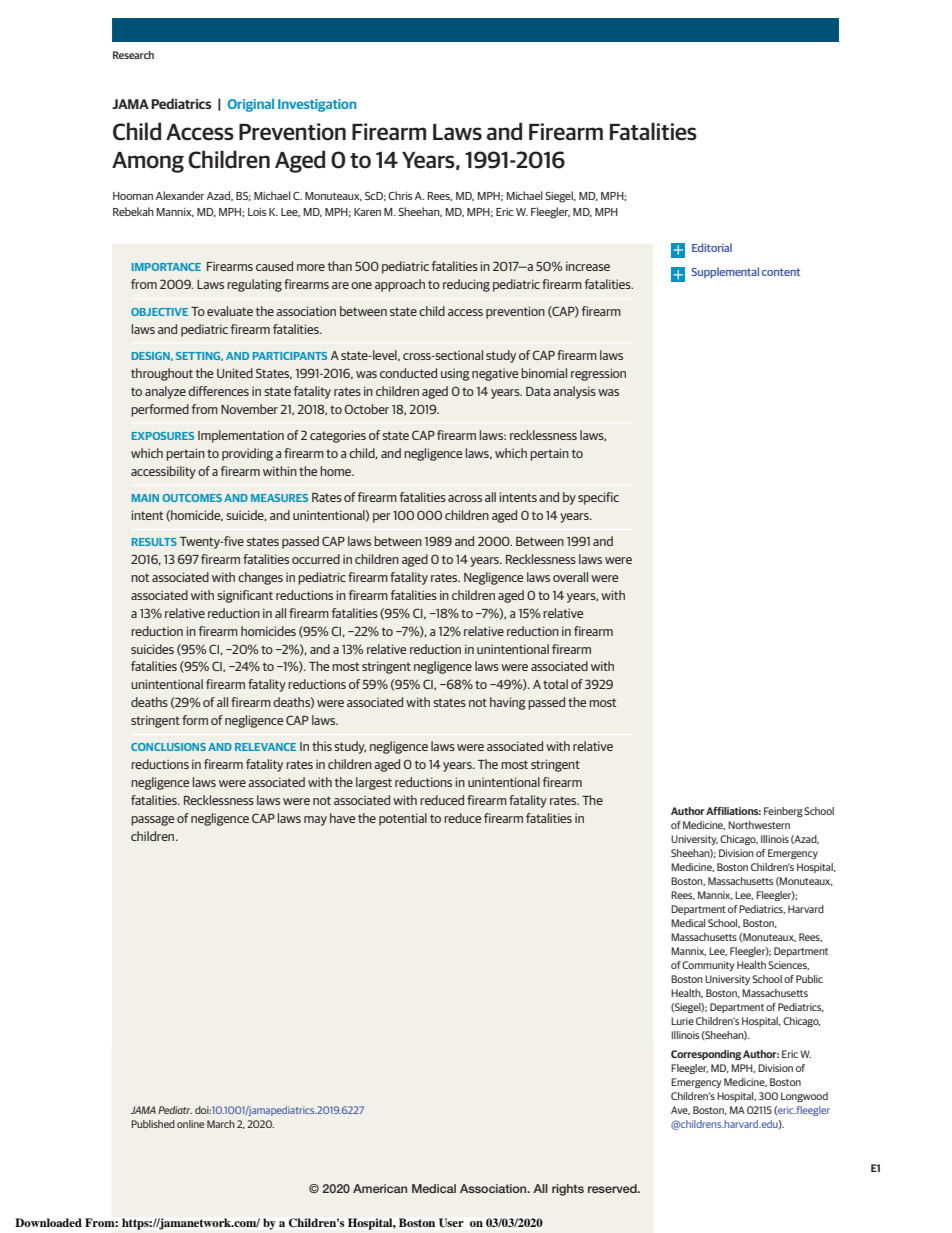  I want to click on Published, so click(153, 1124).
